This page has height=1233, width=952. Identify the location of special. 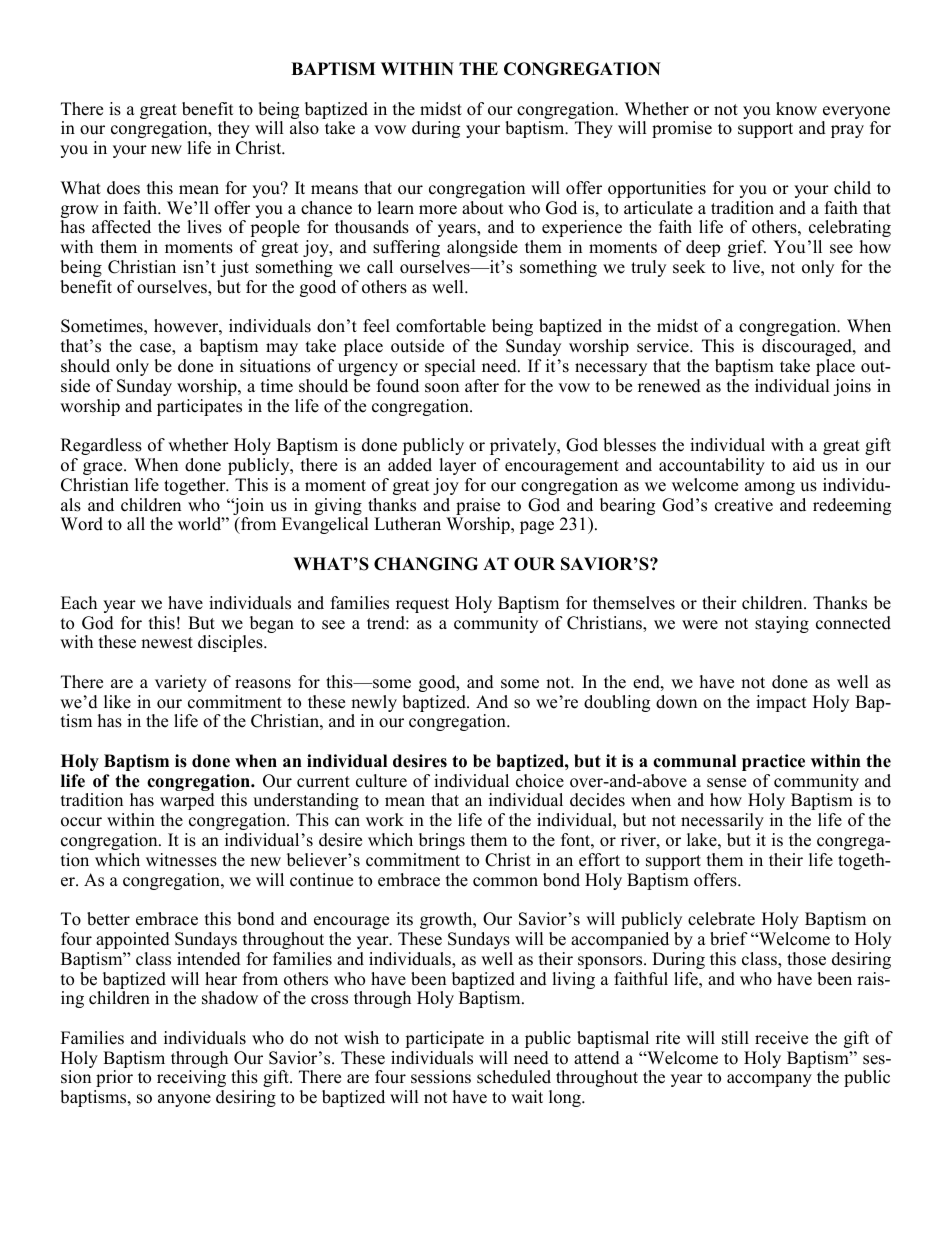
(450, 367).
